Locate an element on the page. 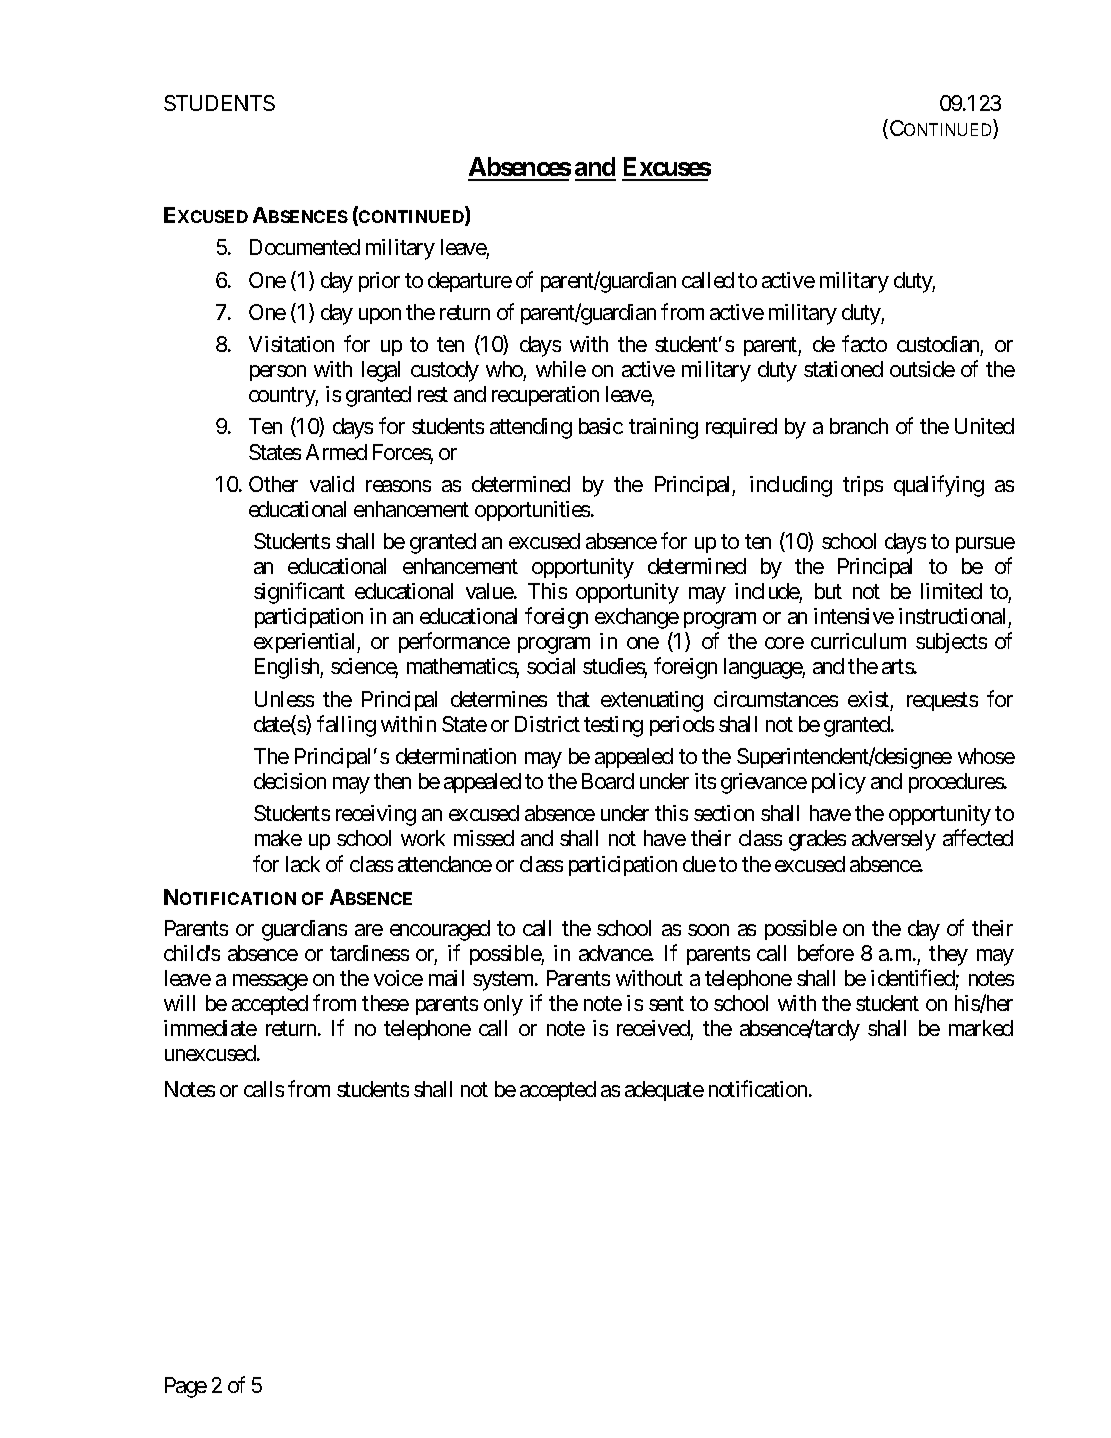  adequate is located at coordinates (664, 1091).
